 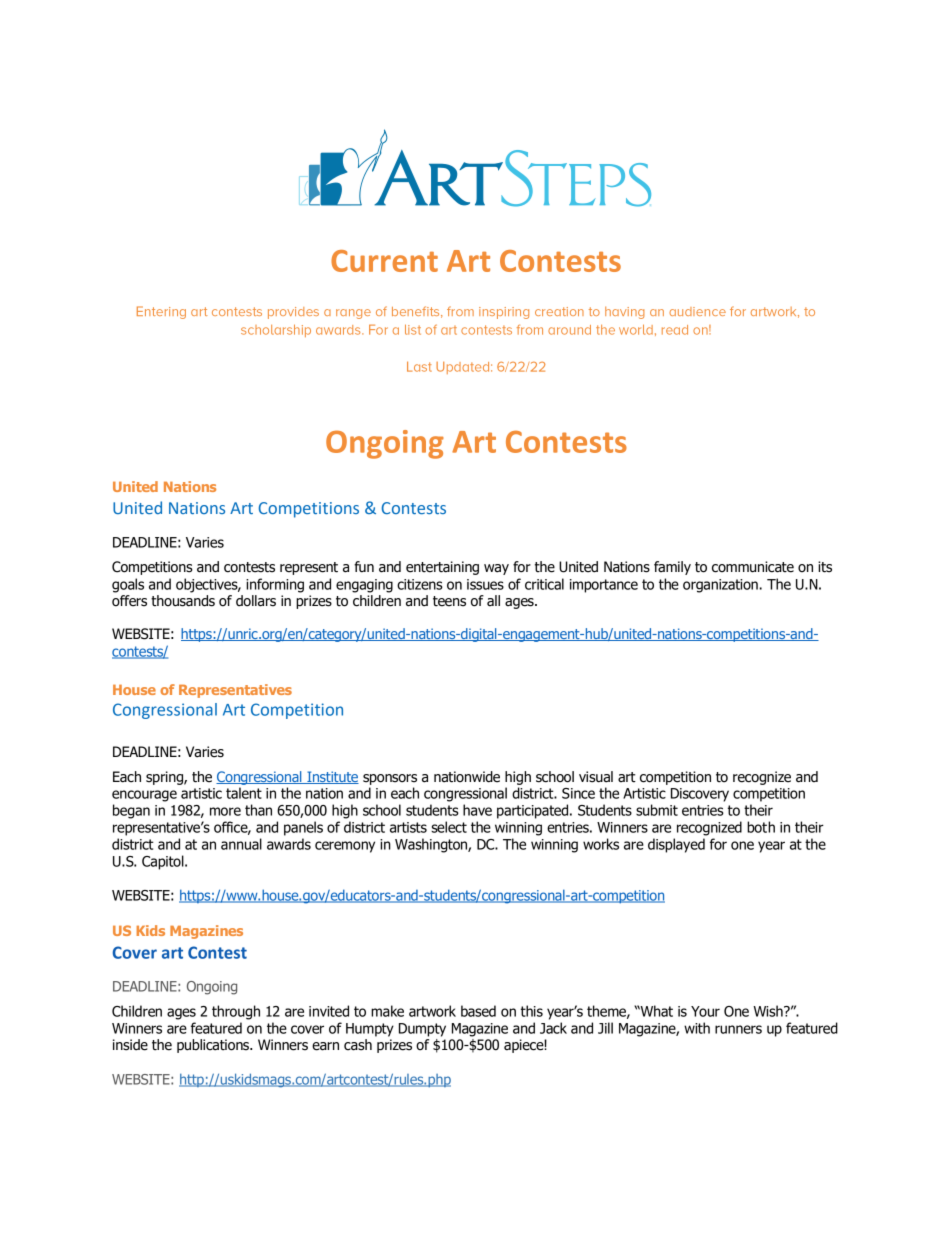 What do you see at coordinates (738, 1029) in the screenshot?
I see `runners` at bounding box center [738, 1029].
